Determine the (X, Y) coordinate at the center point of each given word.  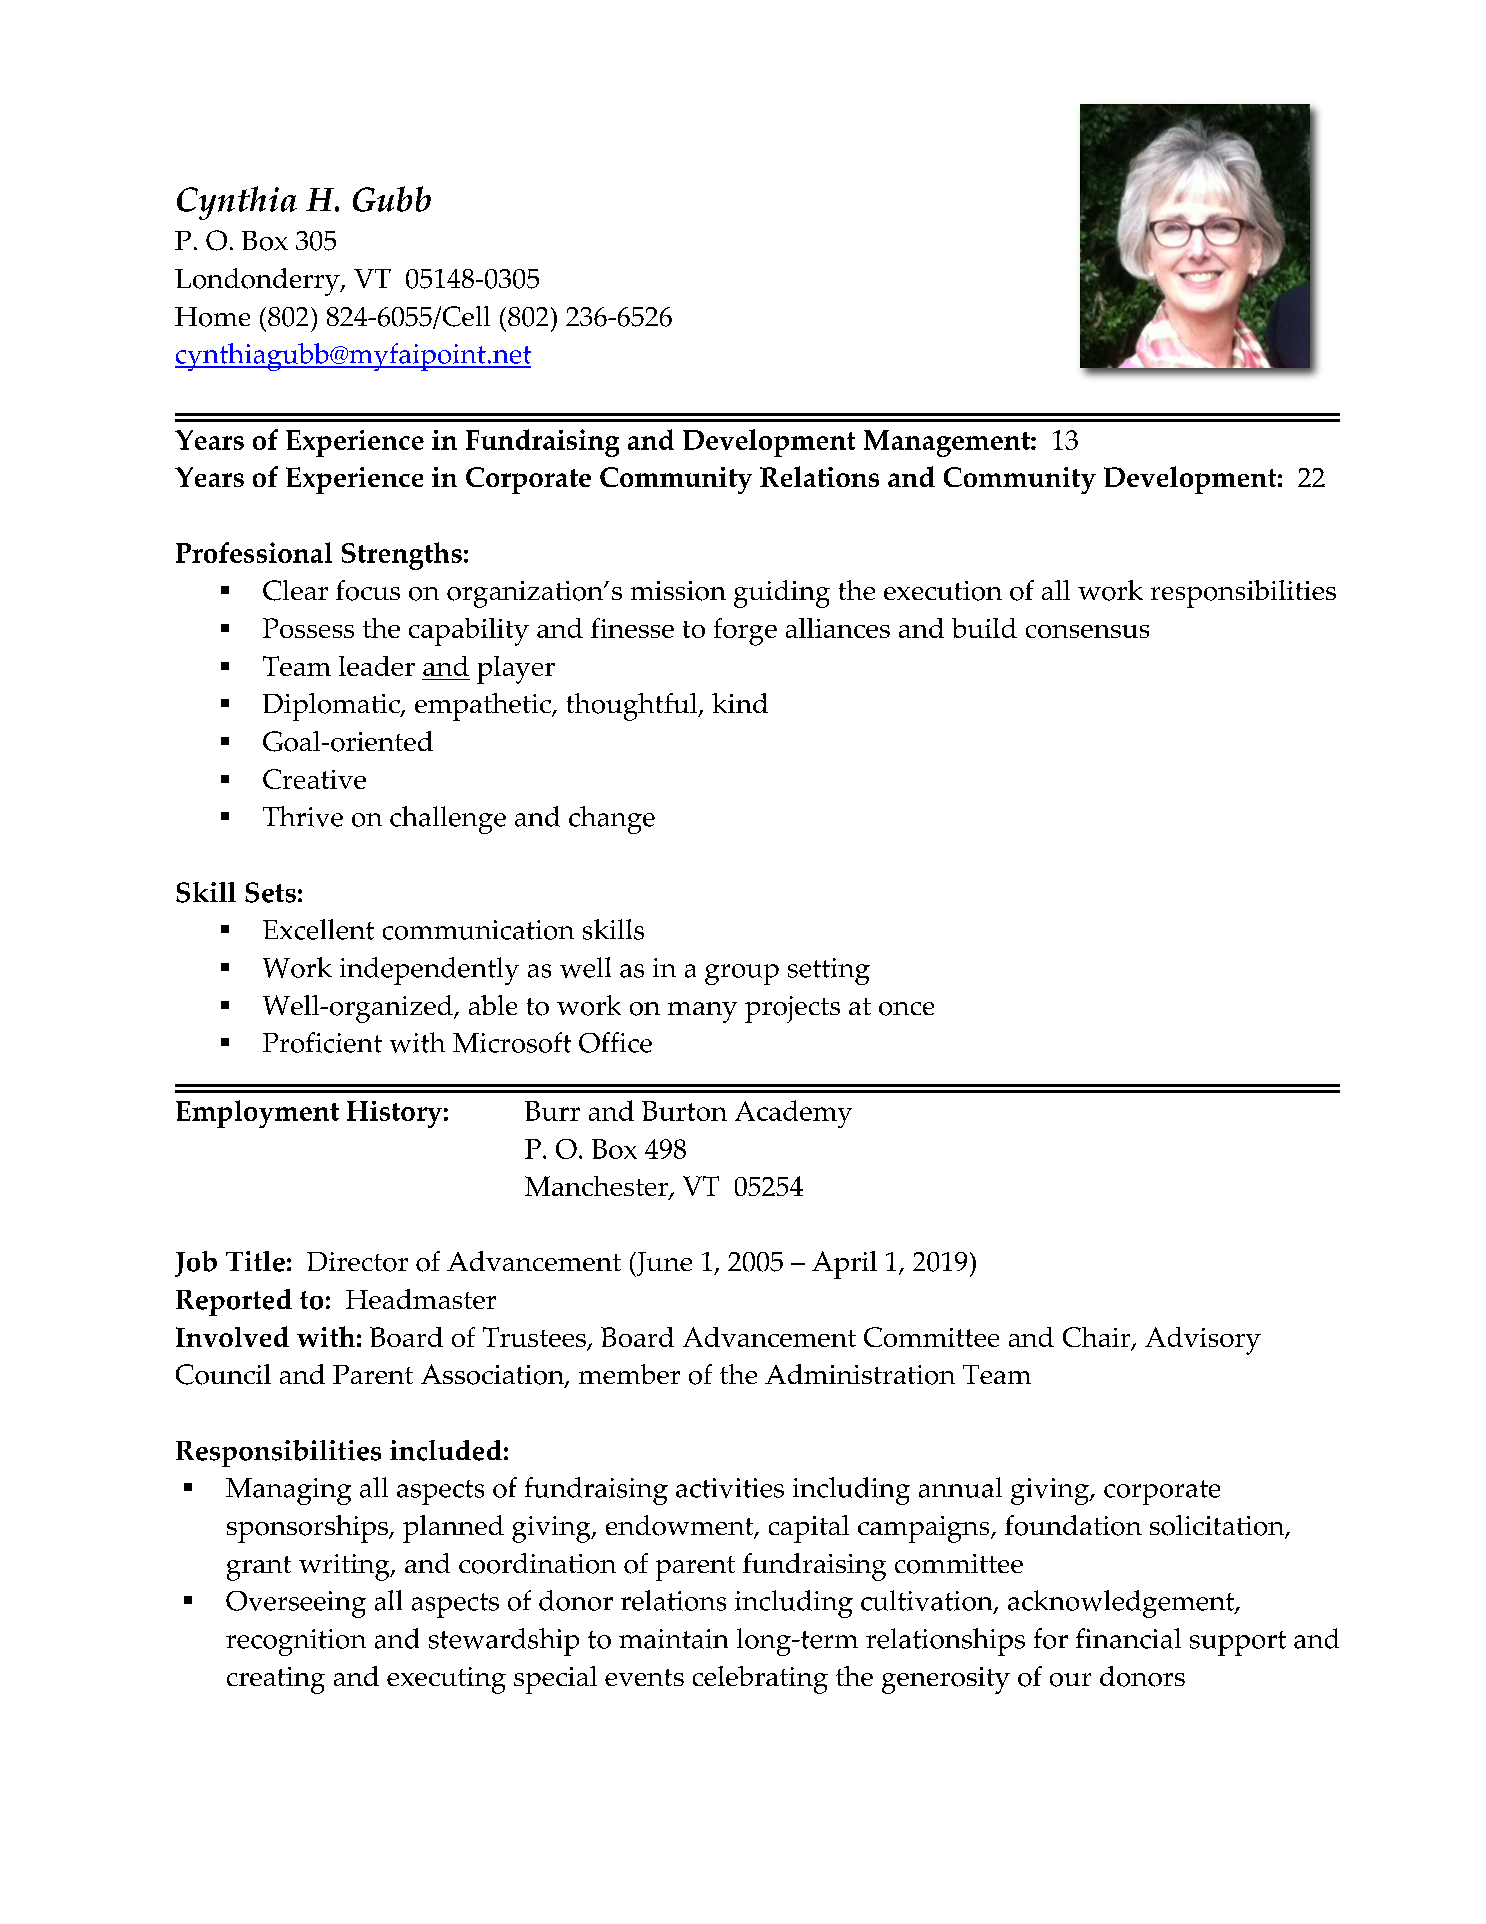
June (663, 1264)
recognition (296, 1642)
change (612, 820)
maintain (673, 1639)
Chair (1098, 1338)
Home (212, 317)
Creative (314, 779)
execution (943, 591)
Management (948, 443)
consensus (1087, 631)
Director (357, 1262)
